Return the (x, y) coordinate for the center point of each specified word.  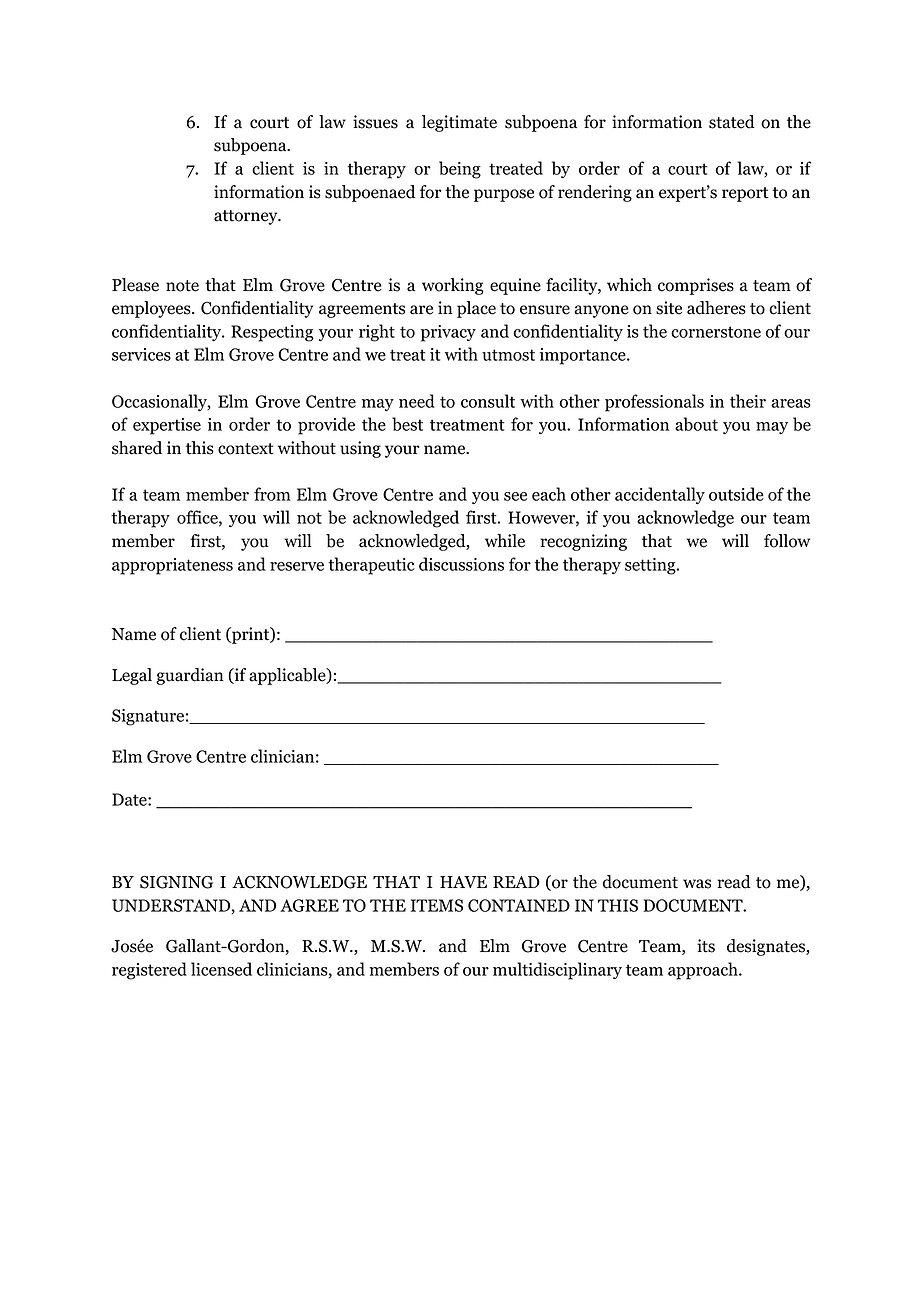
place (476, 309)
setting (651, 566)
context (246, 449)
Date (130, 799)
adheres (716, 308)
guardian (190, 676)
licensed (221, 969)
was (697, 884)
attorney (247, 217)
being (460, 170)
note (182, 286)
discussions (461, 564)
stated (732, 122)
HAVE (463, 882)
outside (736, 494)
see (515, 496)
